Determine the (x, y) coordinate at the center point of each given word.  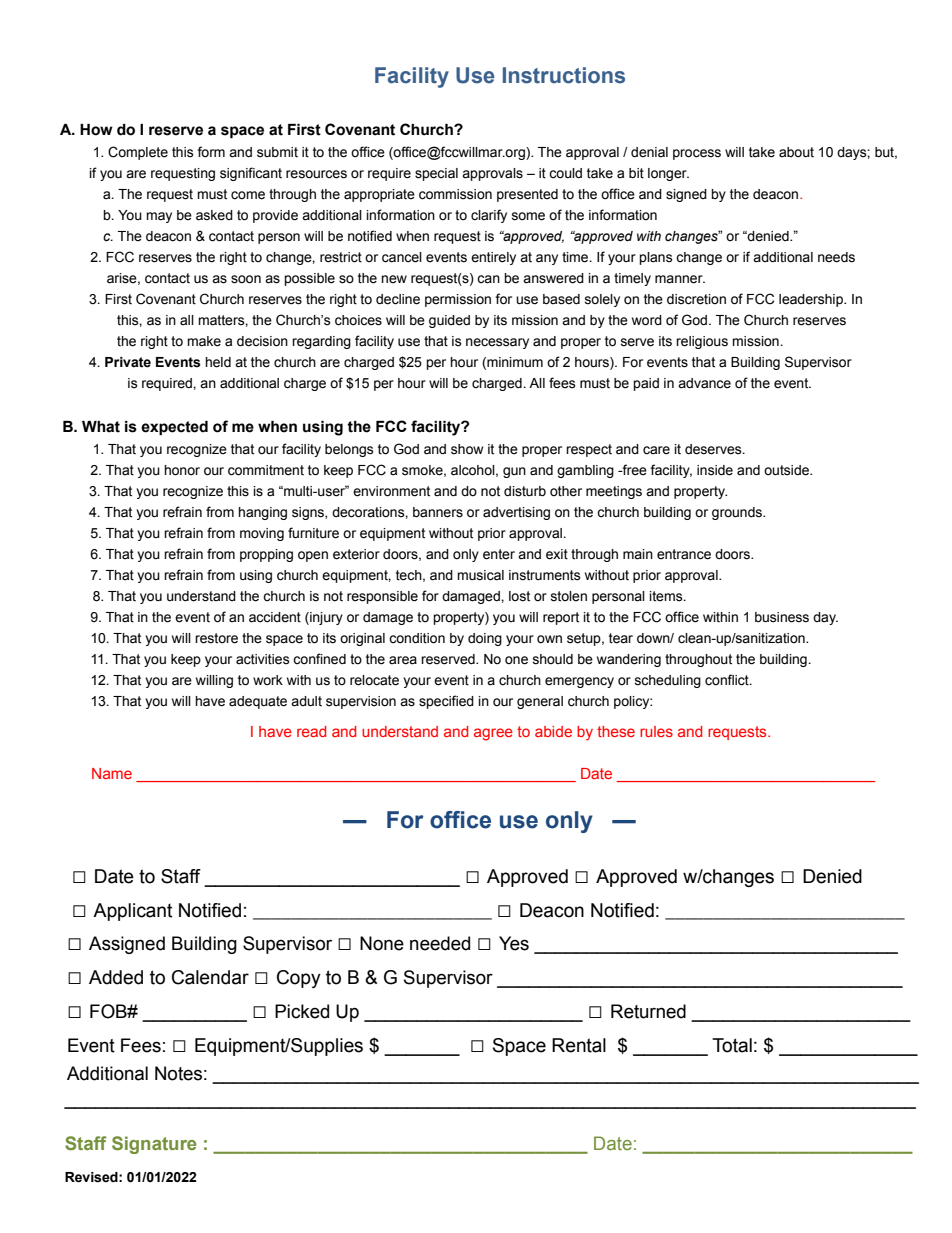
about (796, 152)
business (782, 617)
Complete (138, 153)
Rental (579, 1045)
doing (485, 639)
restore (216, 638)
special (436, 174)
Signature (154, 1145)
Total (732, 1045)
